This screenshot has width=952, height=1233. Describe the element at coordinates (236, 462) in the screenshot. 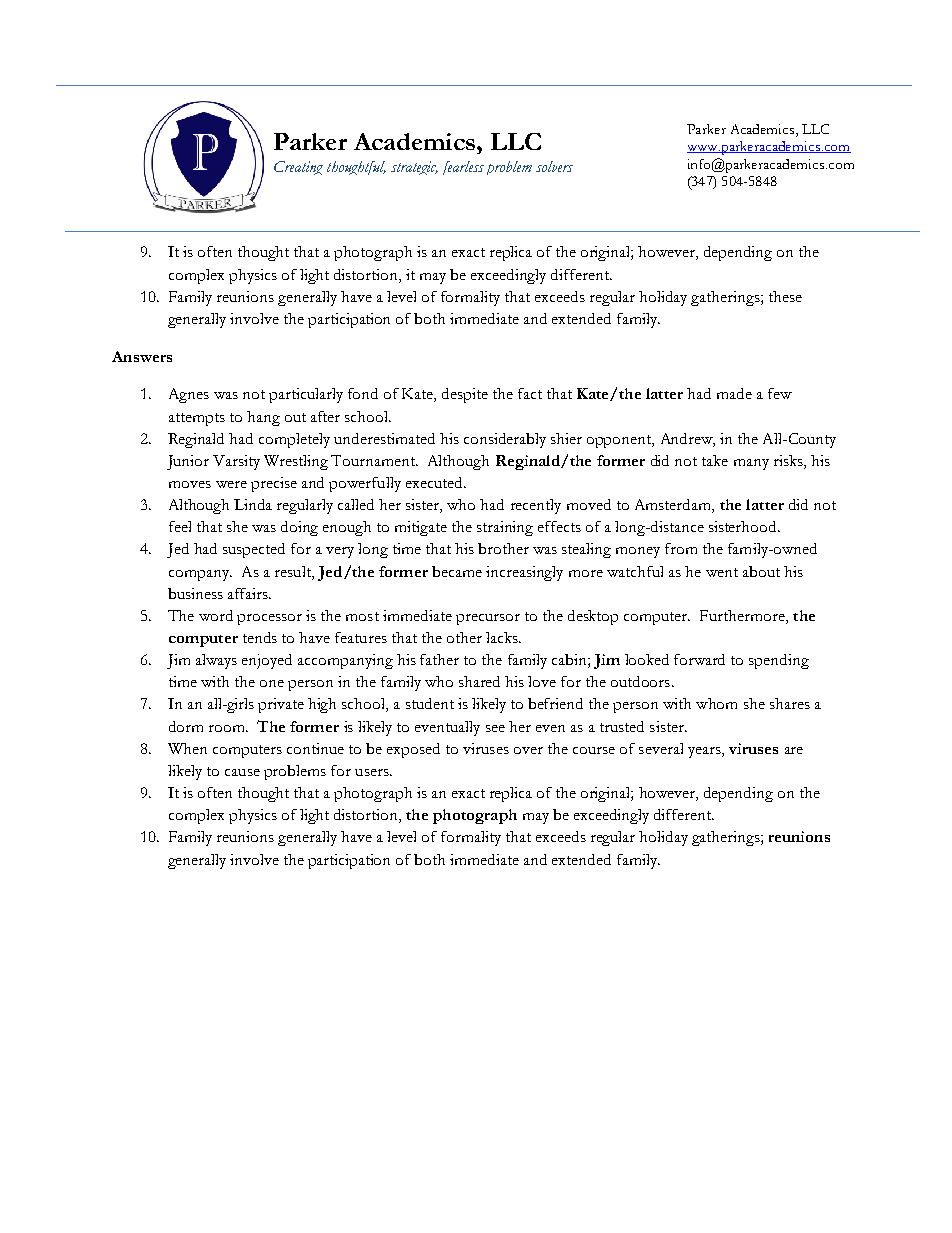

I see `Varsity` at that location.
